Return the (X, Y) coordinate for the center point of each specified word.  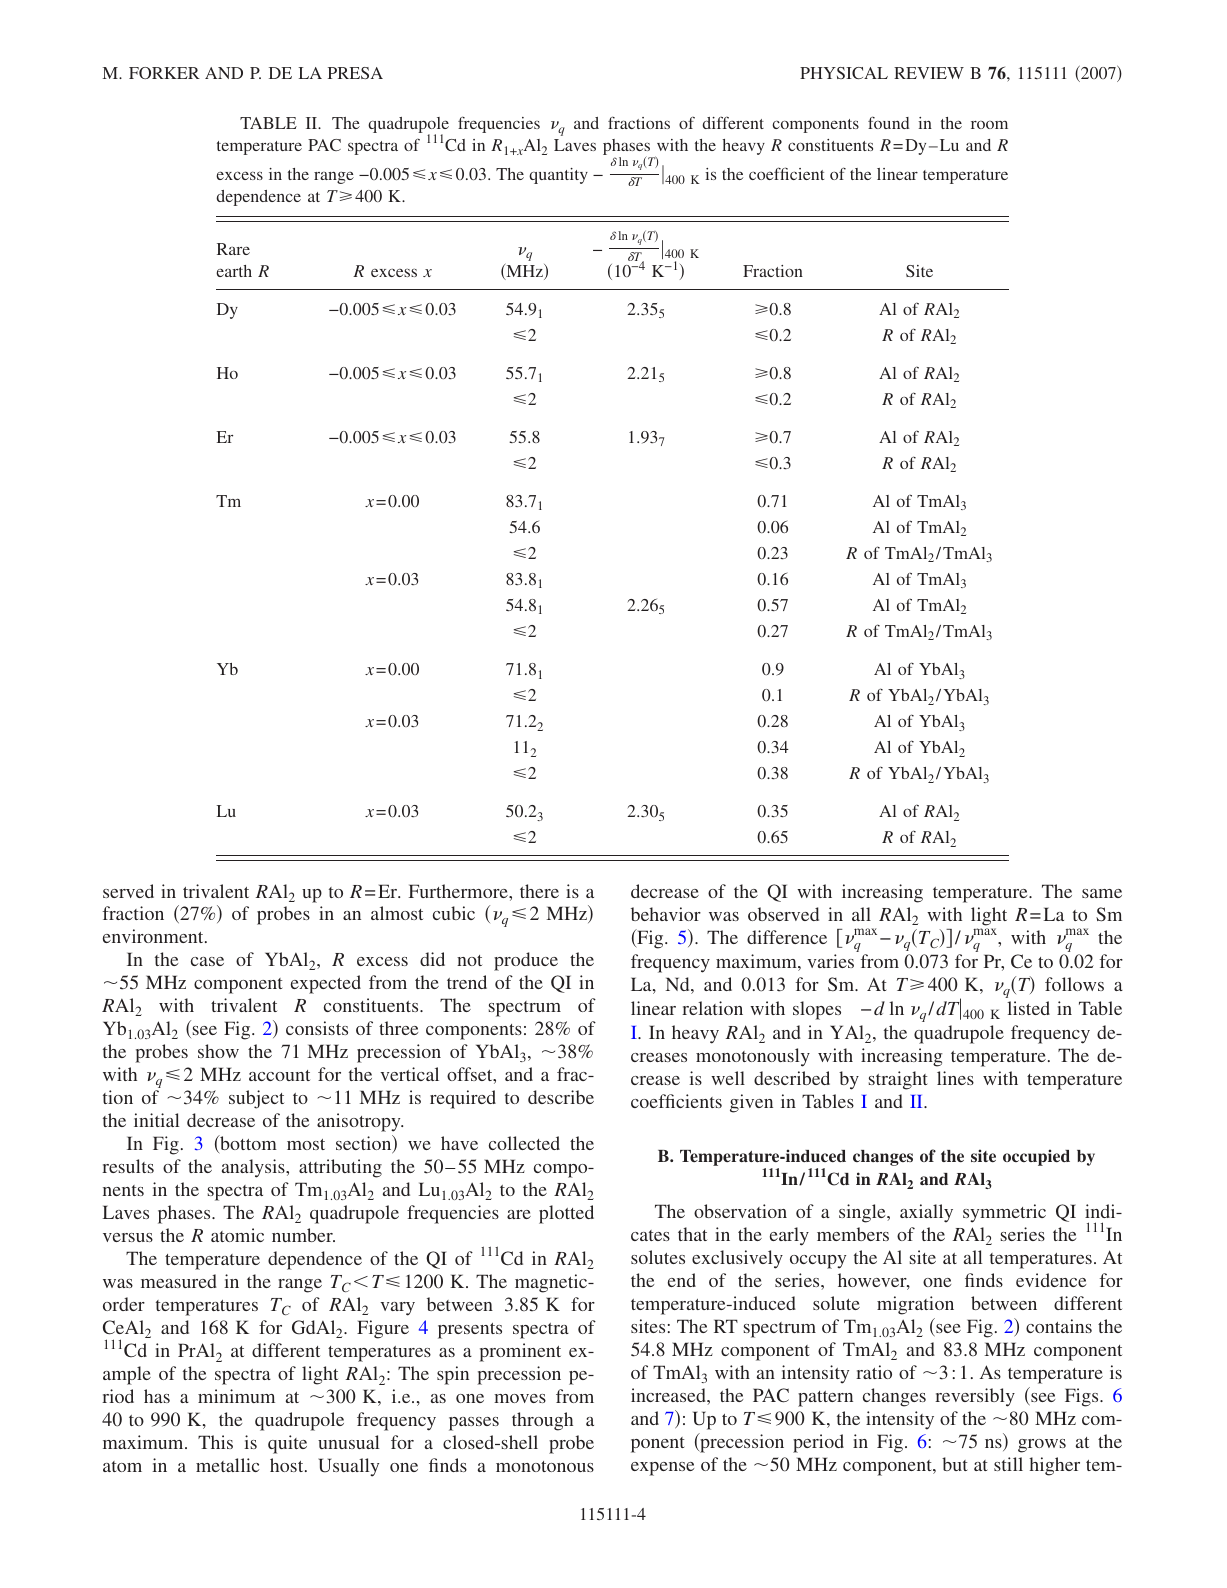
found (888, 122)
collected (524, 1143)
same (1102, 893)
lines (955, 1078)
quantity (558, 176)
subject (256, 1099)
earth (234, 271)
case (207, 961)
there (539, 891)
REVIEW (929, 73)
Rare (233, 249)
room (989, 125)
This (215, 1442)
